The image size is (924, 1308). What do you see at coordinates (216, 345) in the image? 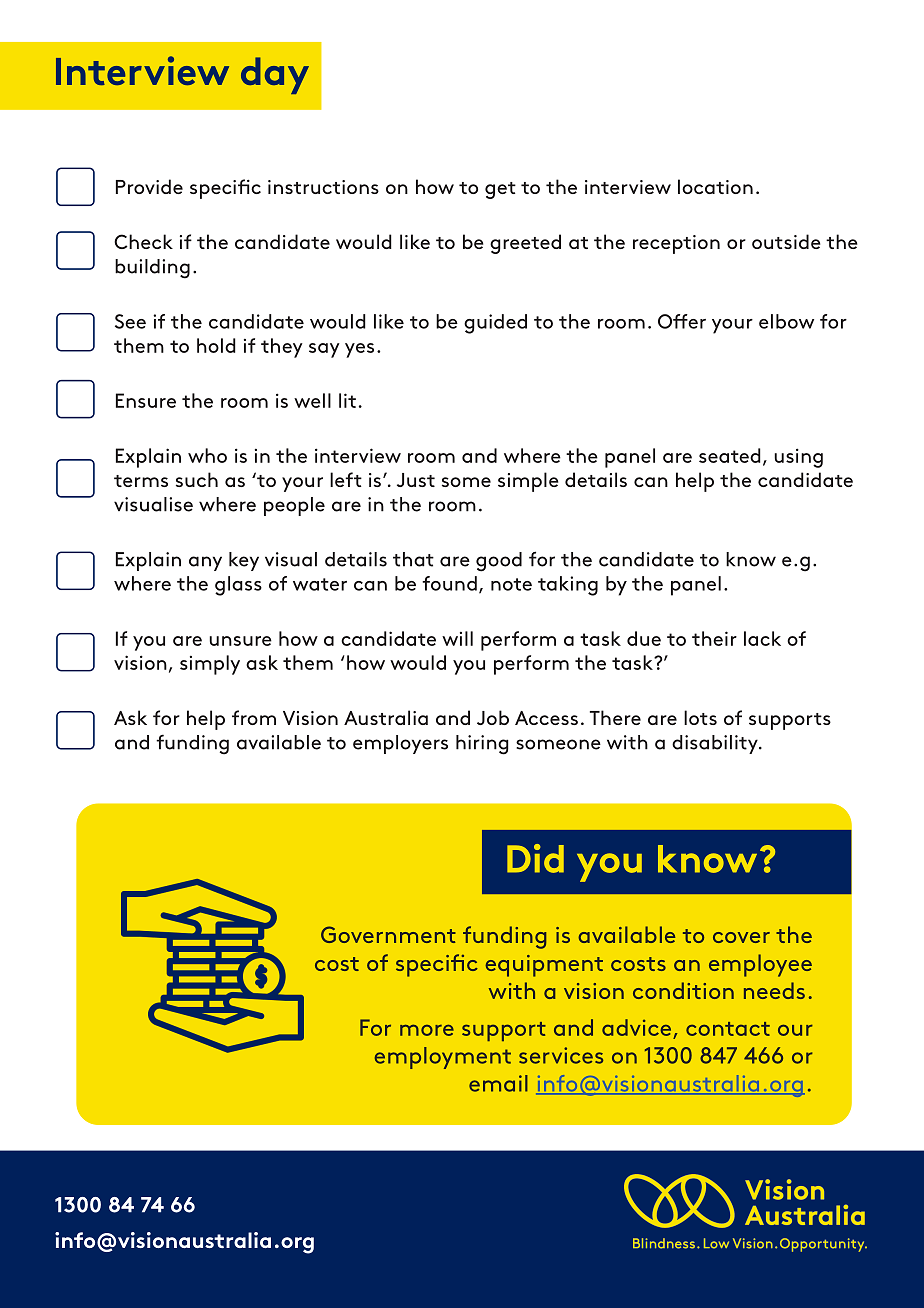
I see `hold` at bounding box center [216, 345].
